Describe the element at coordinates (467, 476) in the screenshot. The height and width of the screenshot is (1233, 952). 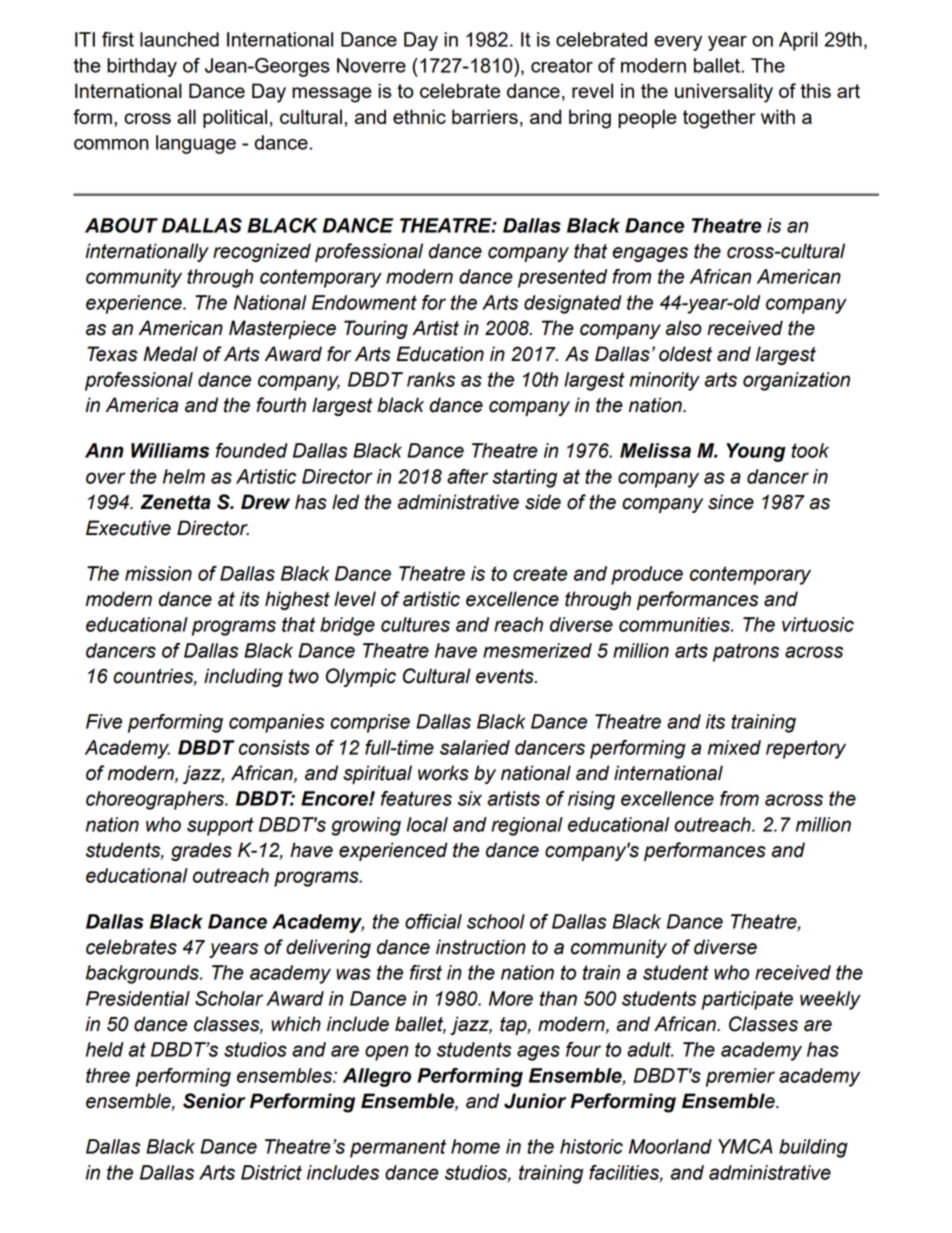
I see `after` at that location.
